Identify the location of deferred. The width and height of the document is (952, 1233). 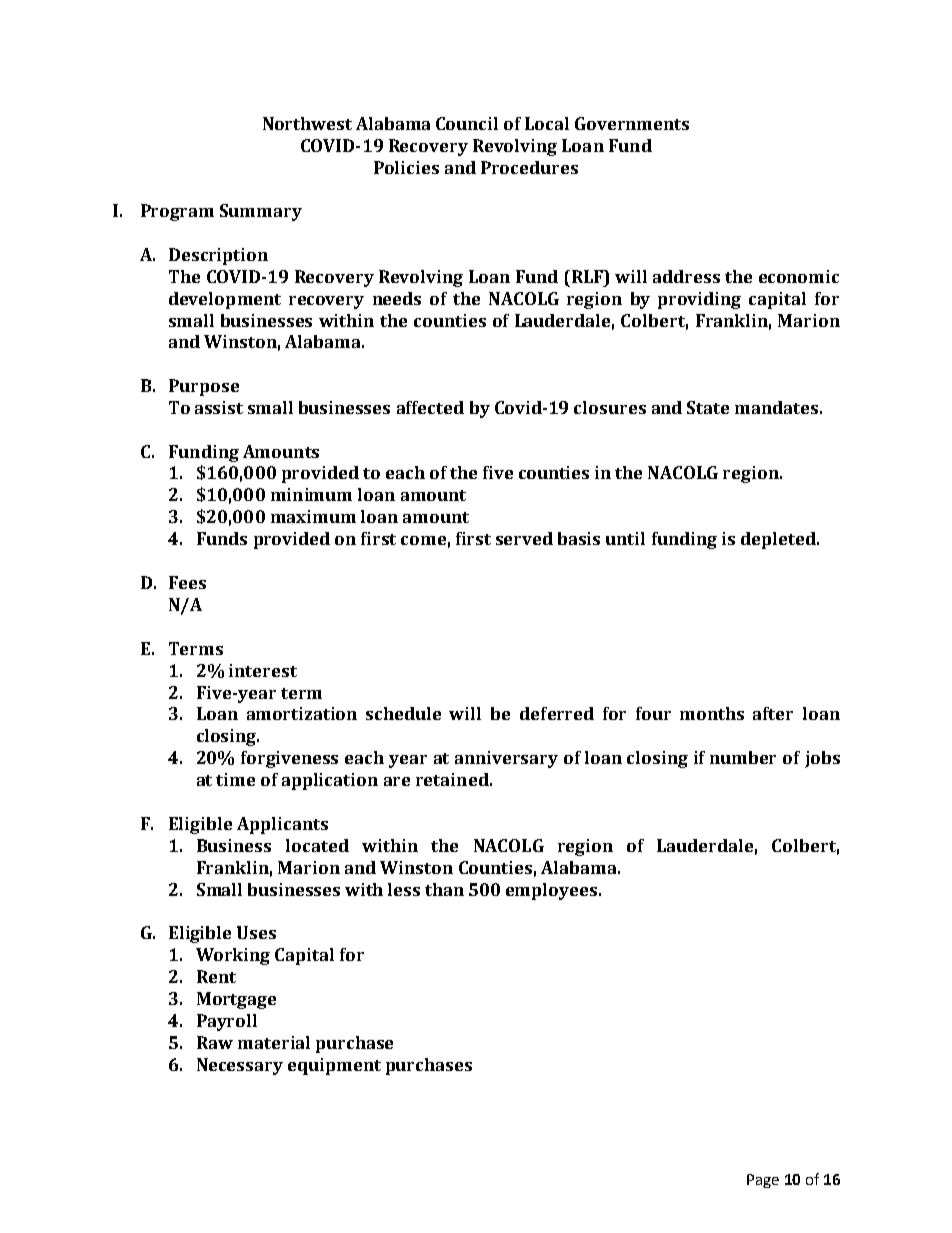
(557, 713).
